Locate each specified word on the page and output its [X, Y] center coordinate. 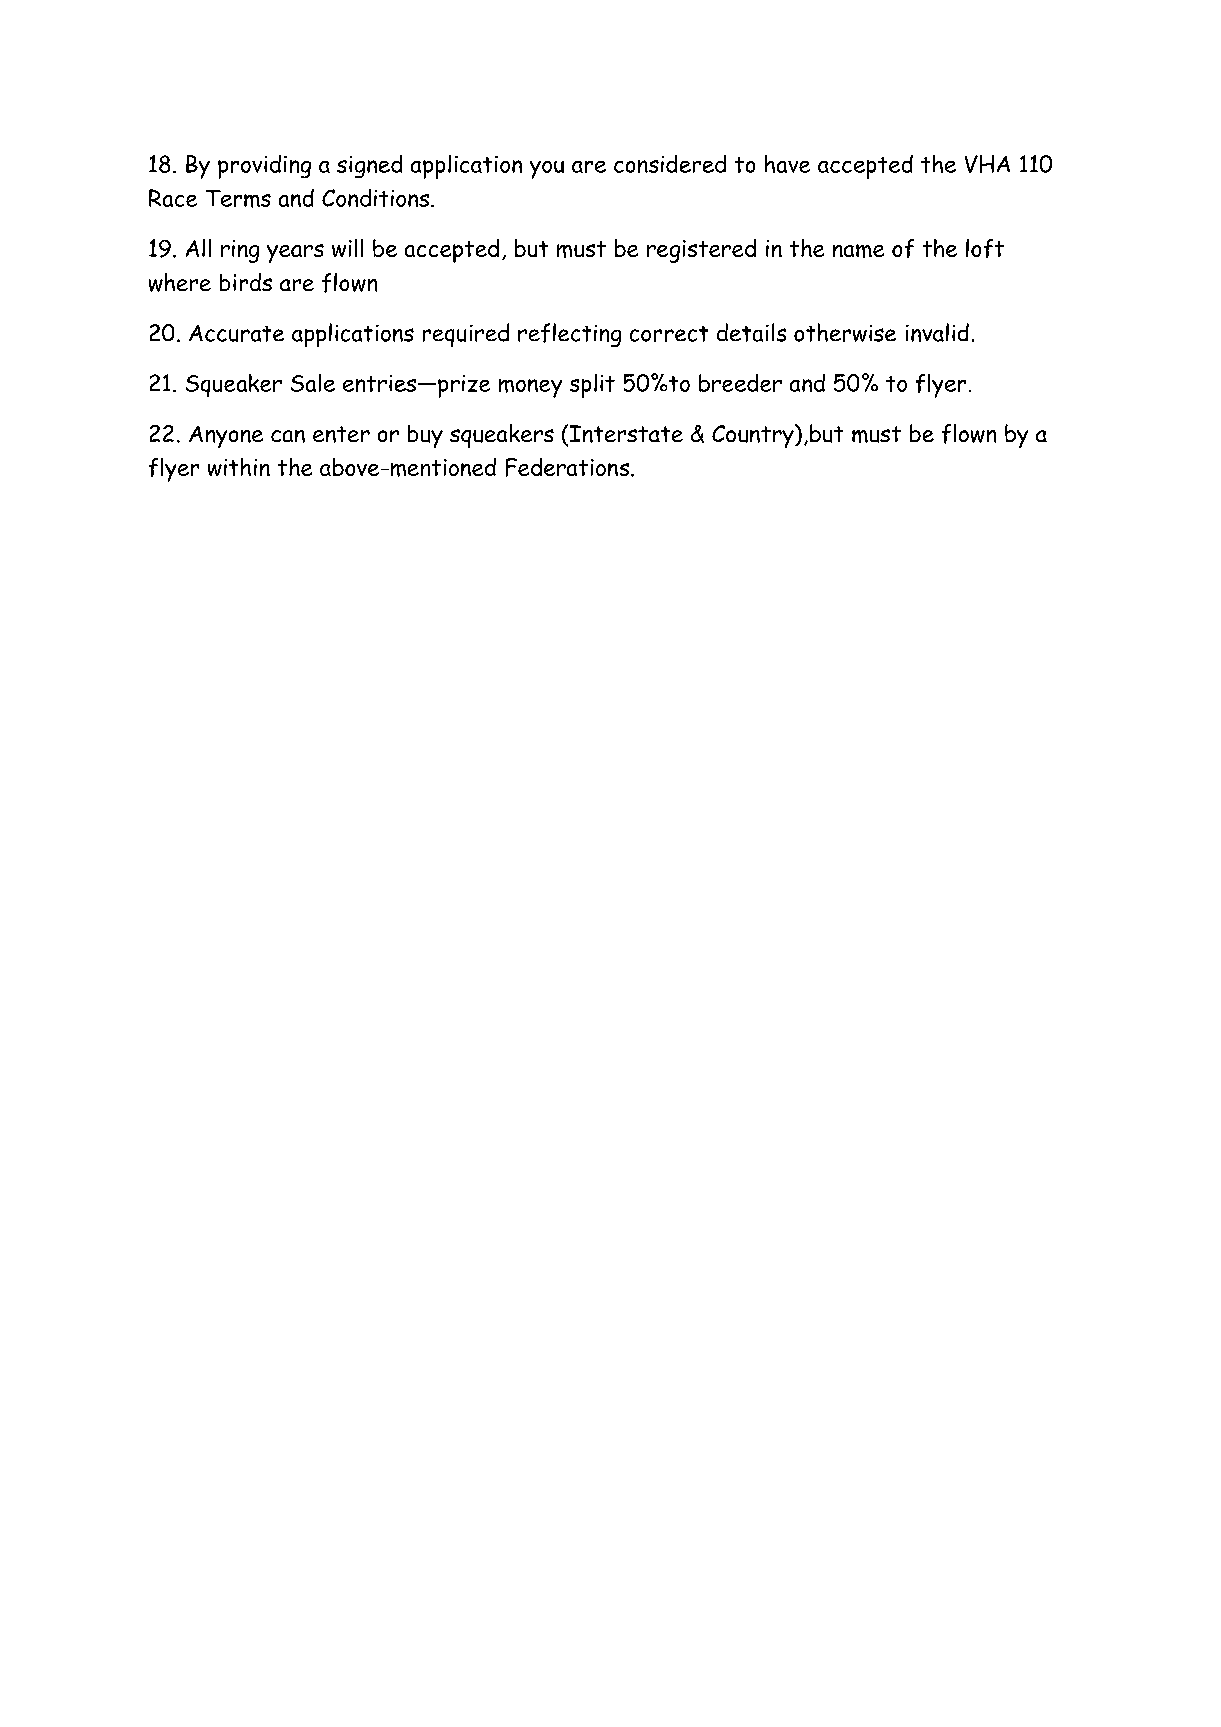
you [547, 170]
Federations [569, 467]
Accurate [236, 333]
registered [701, 251]
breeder [740, 383]
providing [264, 167]
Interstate [625, 434]
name [858, 251]
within [239, 467]
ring [240, 251]
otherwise [845, 332]
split [592, 386]
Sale [313, 383]
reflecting [569, 335]
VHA [987, 164]
